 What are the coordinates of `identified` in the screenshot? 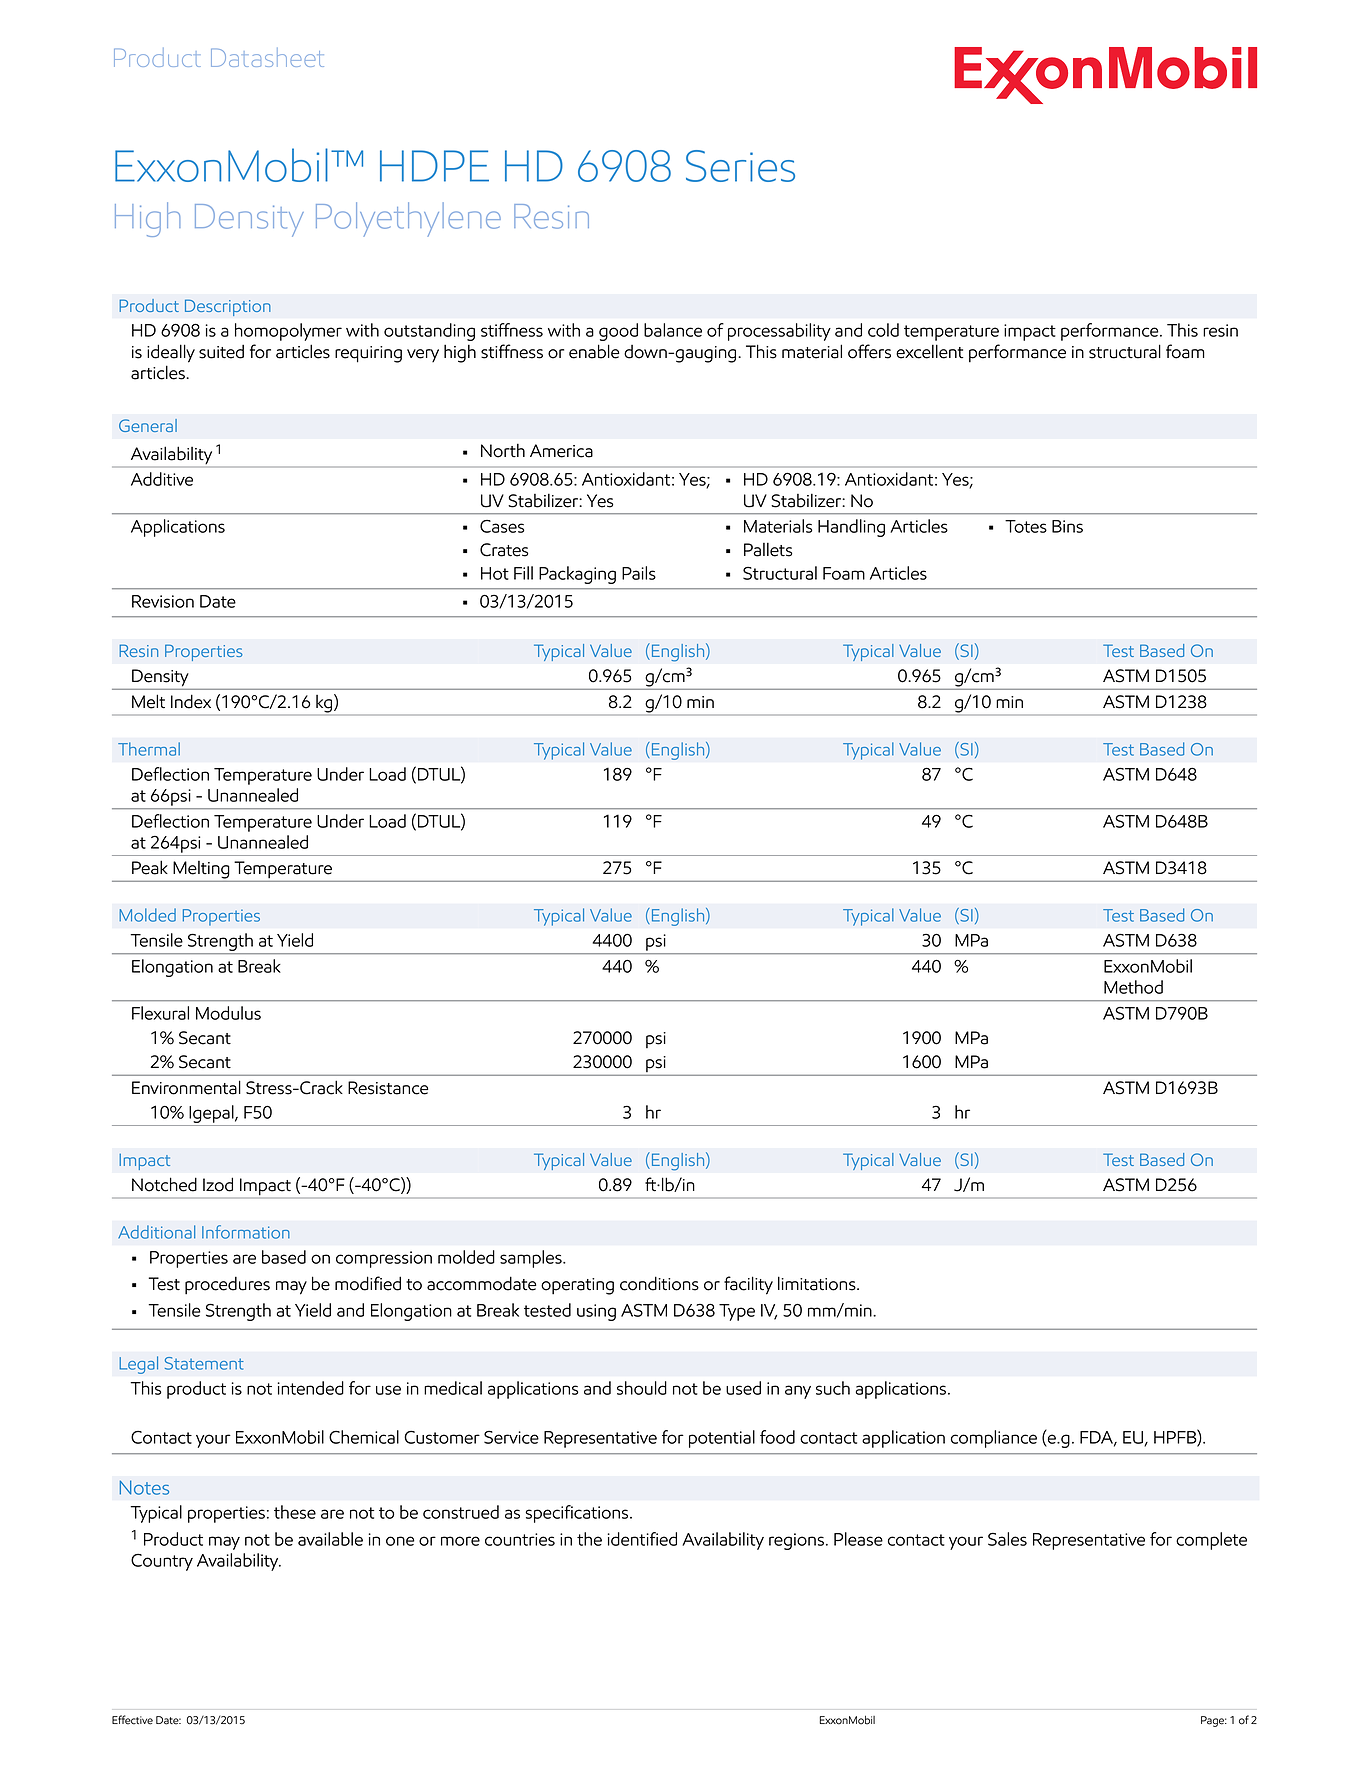 It's located at (642, 1539).
